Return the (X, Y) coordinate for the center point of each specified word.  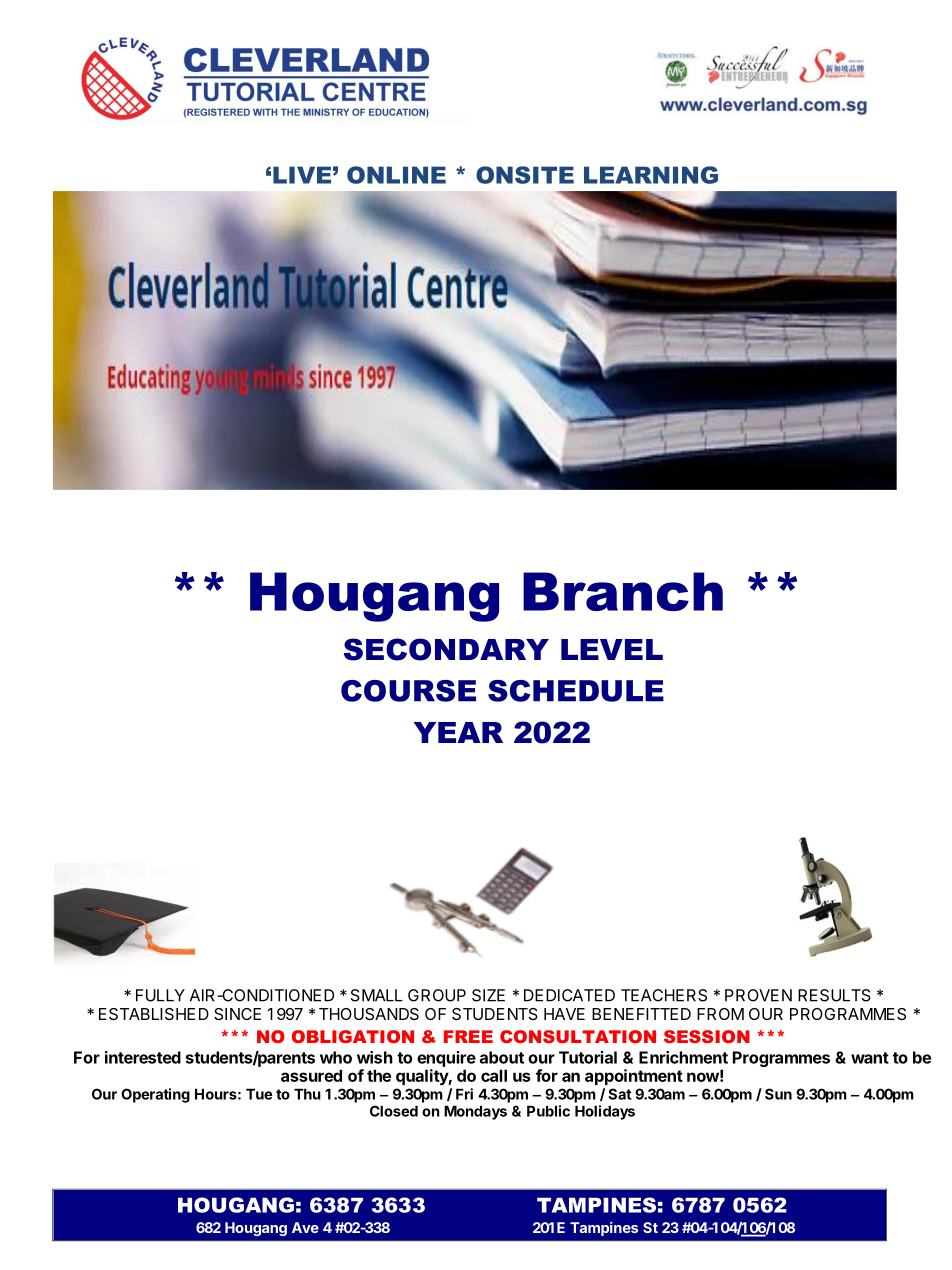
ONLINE (396, 175)
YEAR (458, 732)
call (494, 1075)
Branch (623, 591)
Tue (259, 1094)
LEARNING (651, 175)
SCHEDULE (576, 691)
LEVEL (612, 649)
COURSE (408, 691)
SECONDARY (446, 649)
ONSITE (525, 175)
